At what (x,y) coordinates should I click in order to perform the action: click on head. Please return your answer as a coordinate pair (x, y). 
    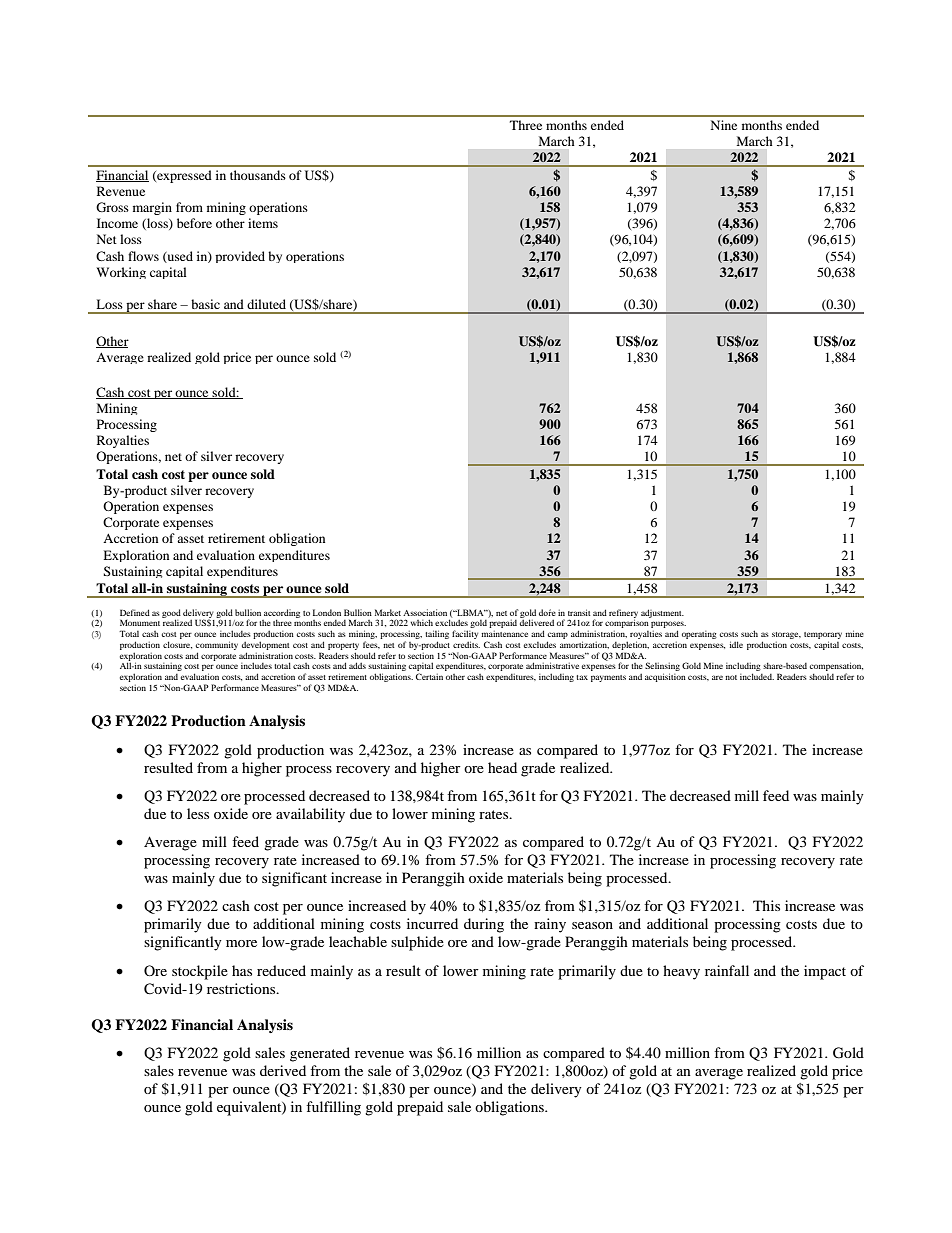
    Looking at the image, I should click on (502, 767).
